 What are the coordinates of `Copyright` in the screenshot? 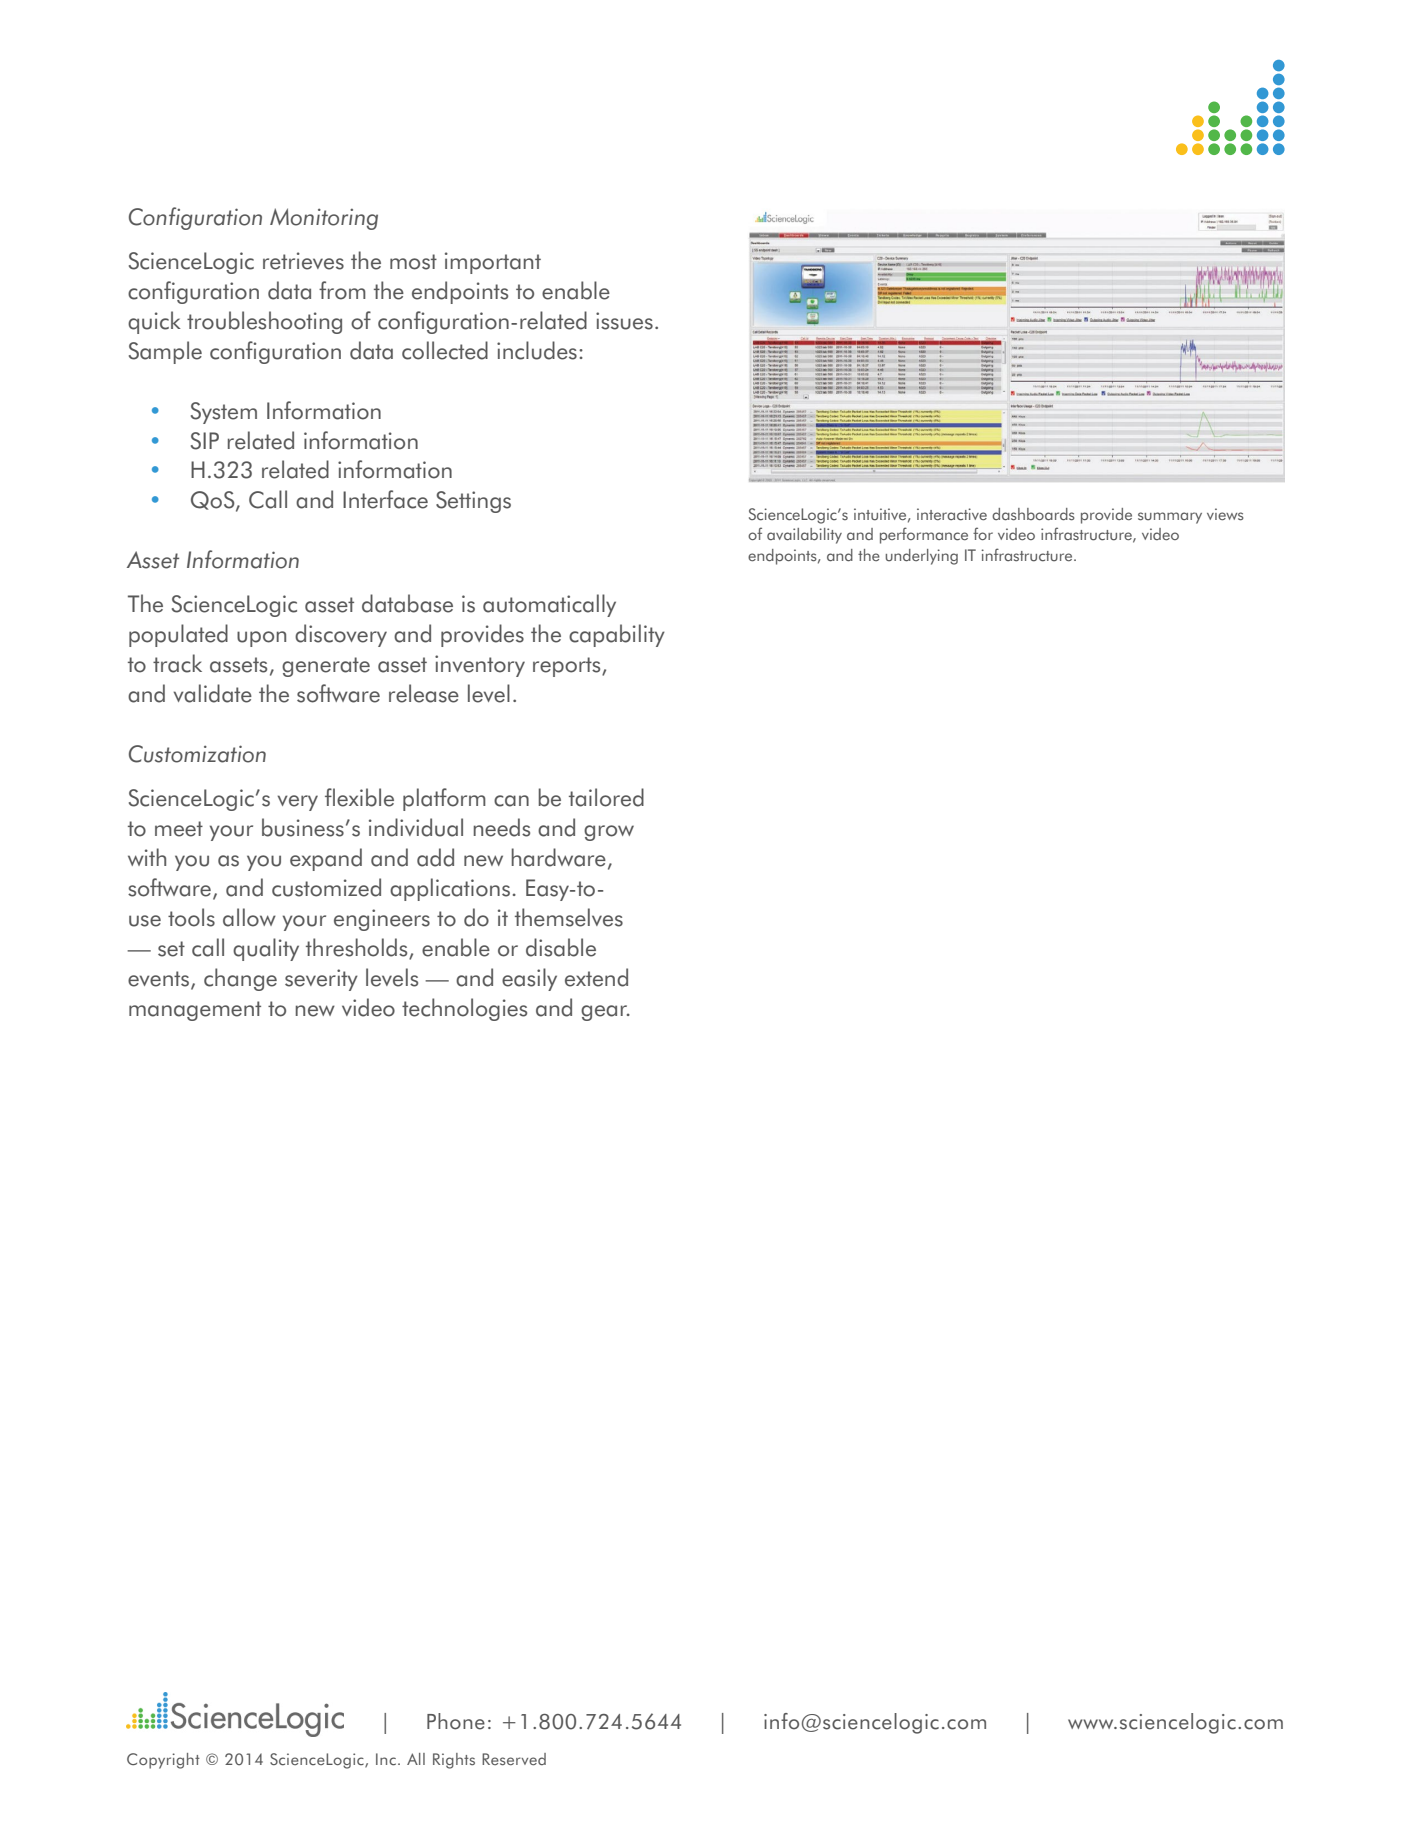 It's located at (163, 1761).
